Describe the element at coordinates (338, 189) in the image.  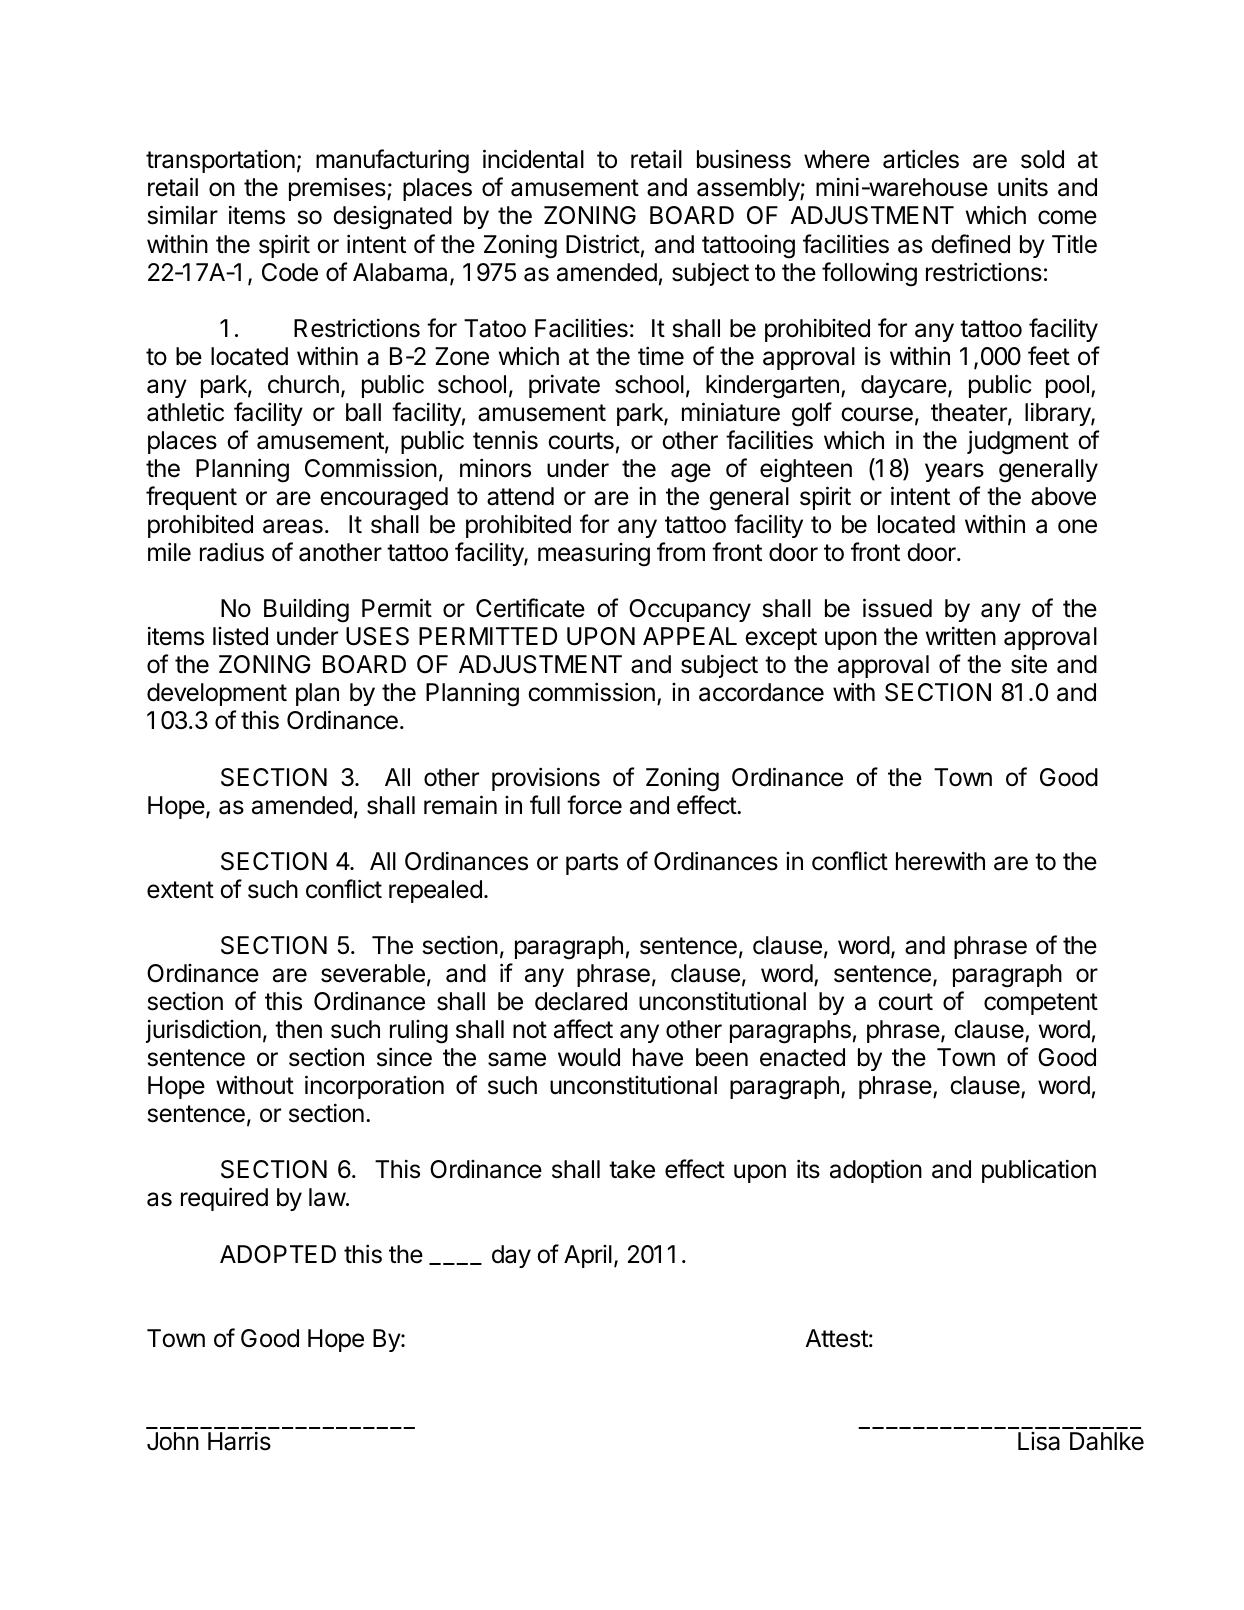
I see `premises` at that location.
